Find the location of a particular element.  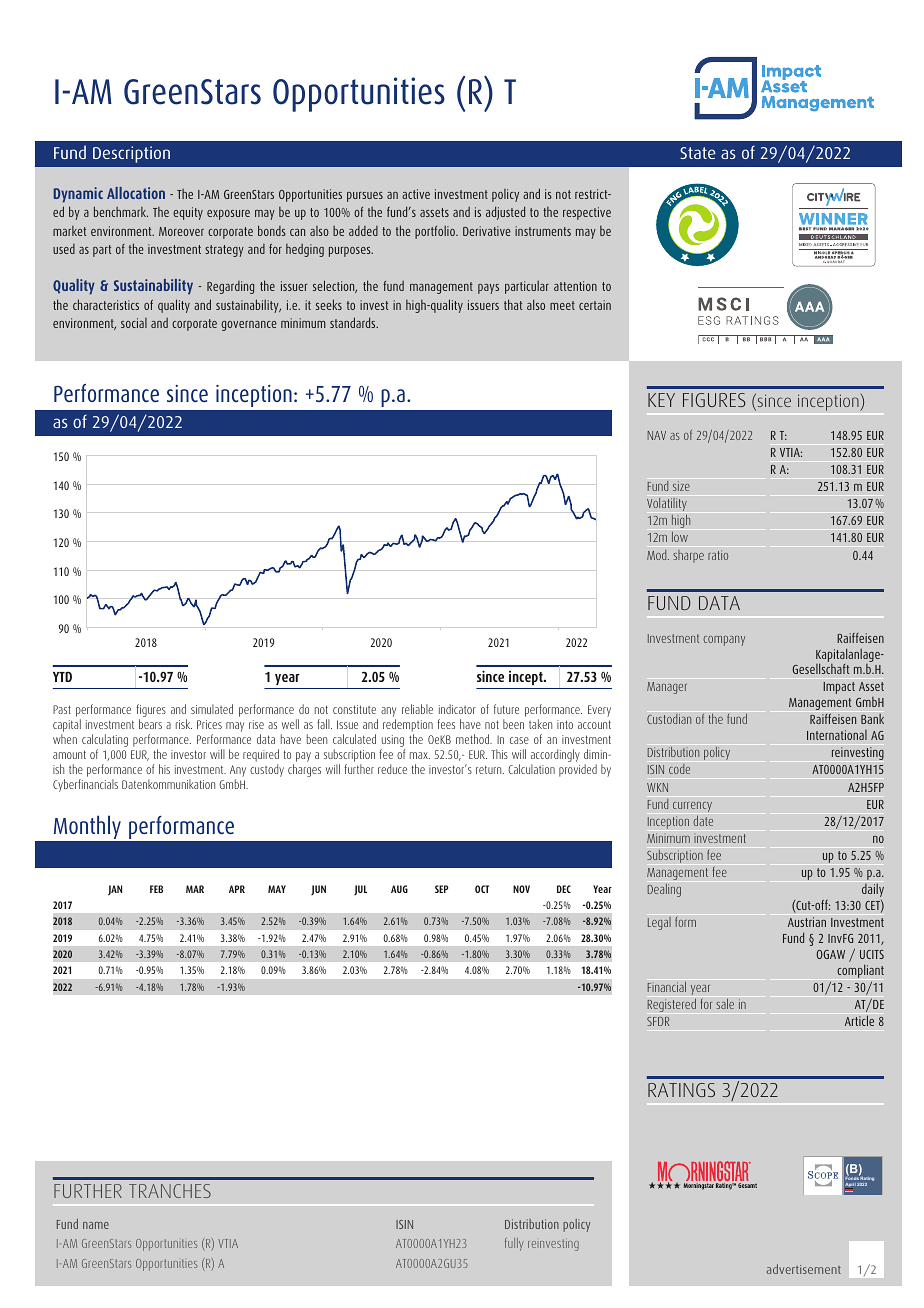

FEB is located at coordinates (156, 889).
